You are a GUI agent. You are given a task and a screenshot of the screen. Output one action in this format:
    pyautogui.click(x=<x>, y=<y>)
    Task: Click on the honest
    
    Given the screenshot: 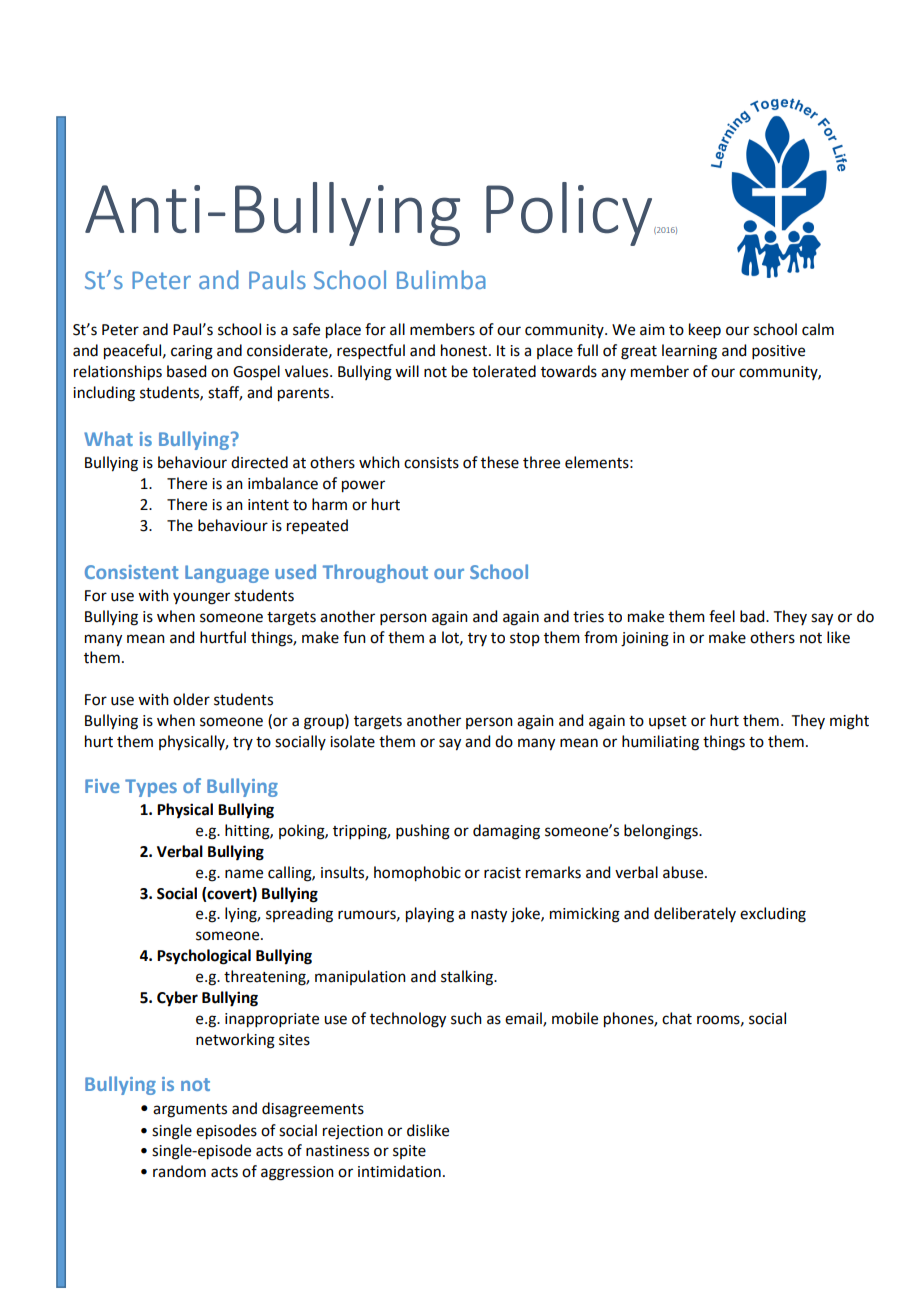 What is the action you would take?
    pyautogui.click(x=465, y=350)
